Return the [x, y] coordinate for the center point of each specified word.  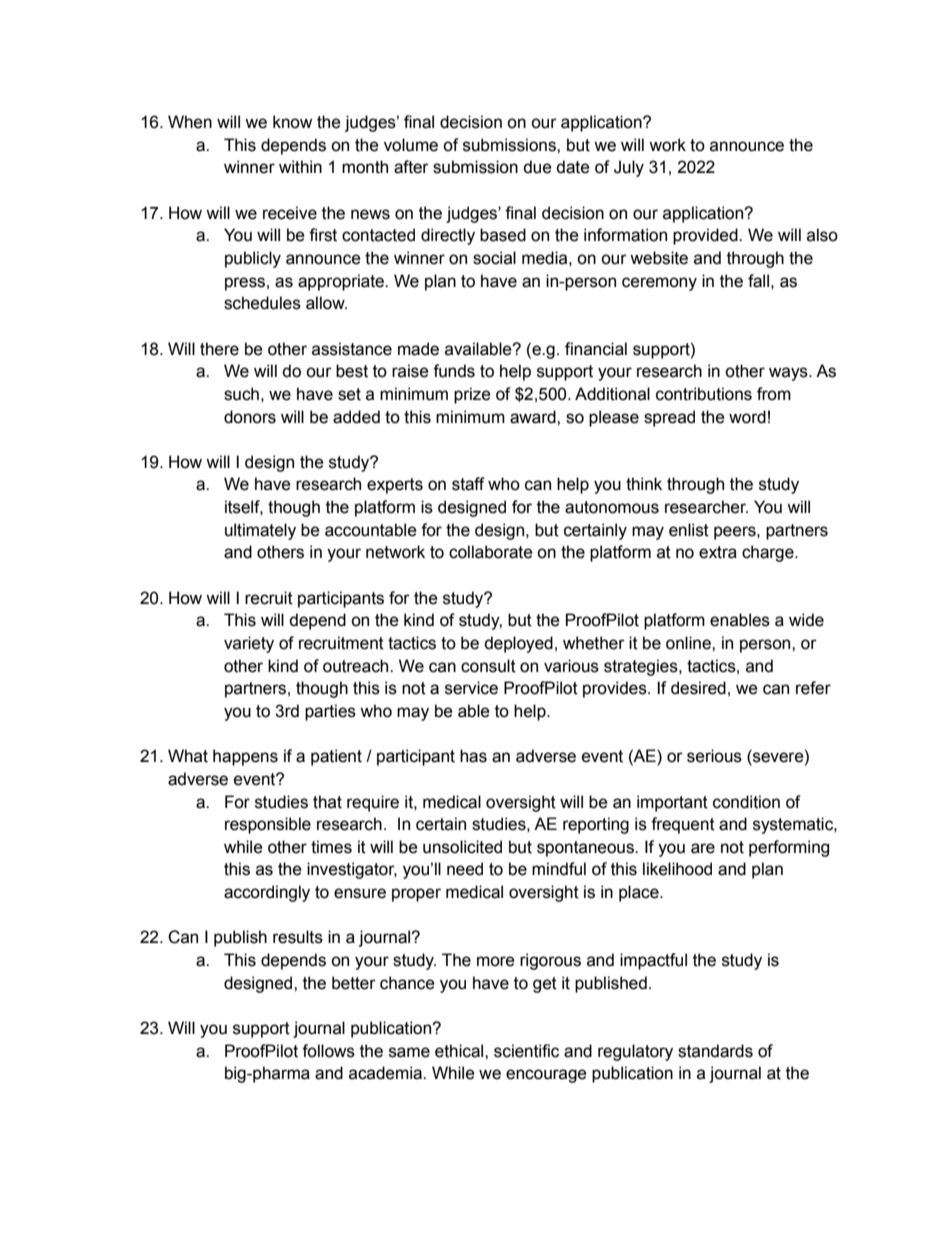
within [300, 167]
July [629, 168]
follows [328, 1051]
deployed [518, 644]
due [537, 167]
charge [769, 553]
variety [249, 644]
